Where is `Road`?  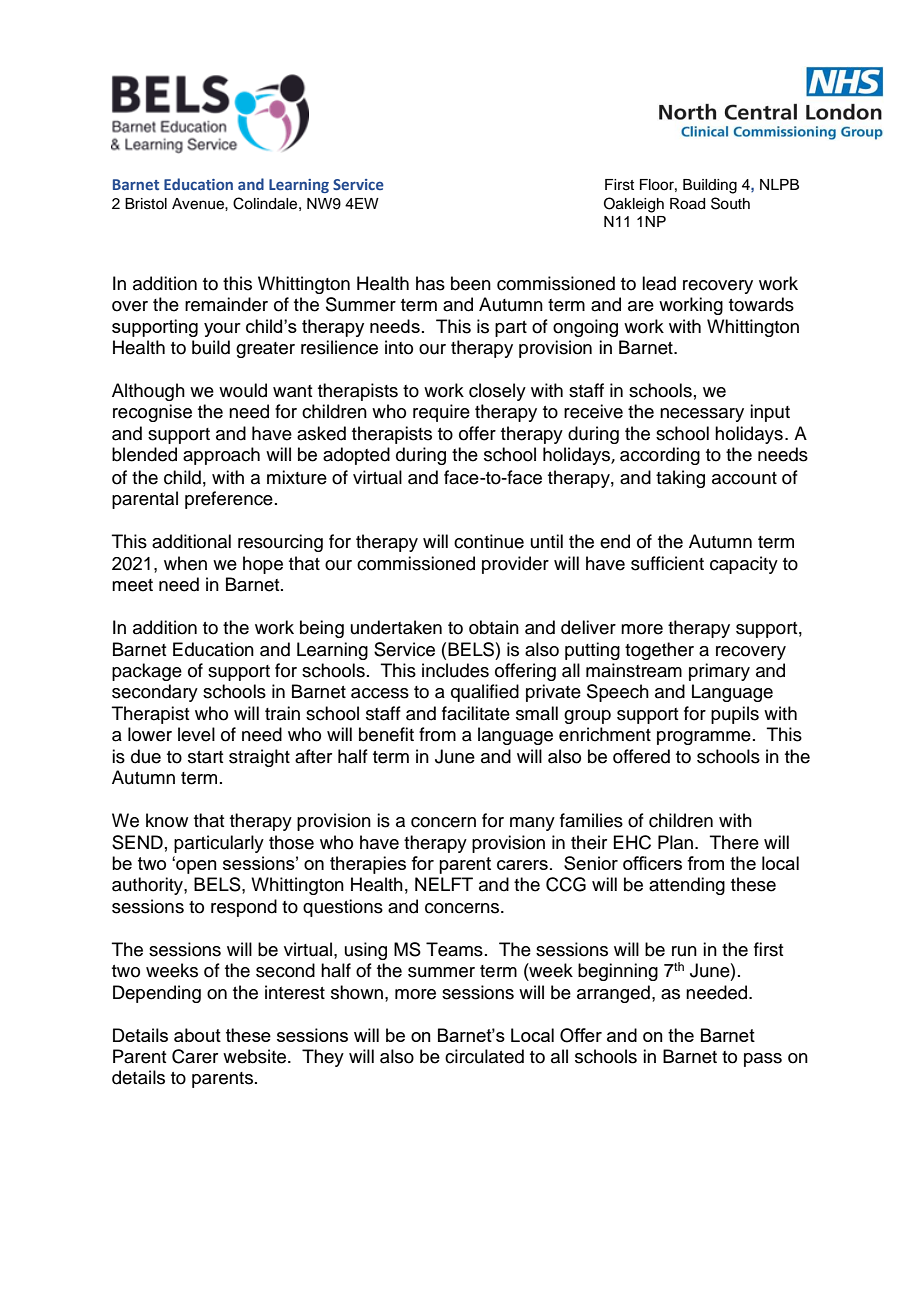 Road is located at coordinates (687, 204).
